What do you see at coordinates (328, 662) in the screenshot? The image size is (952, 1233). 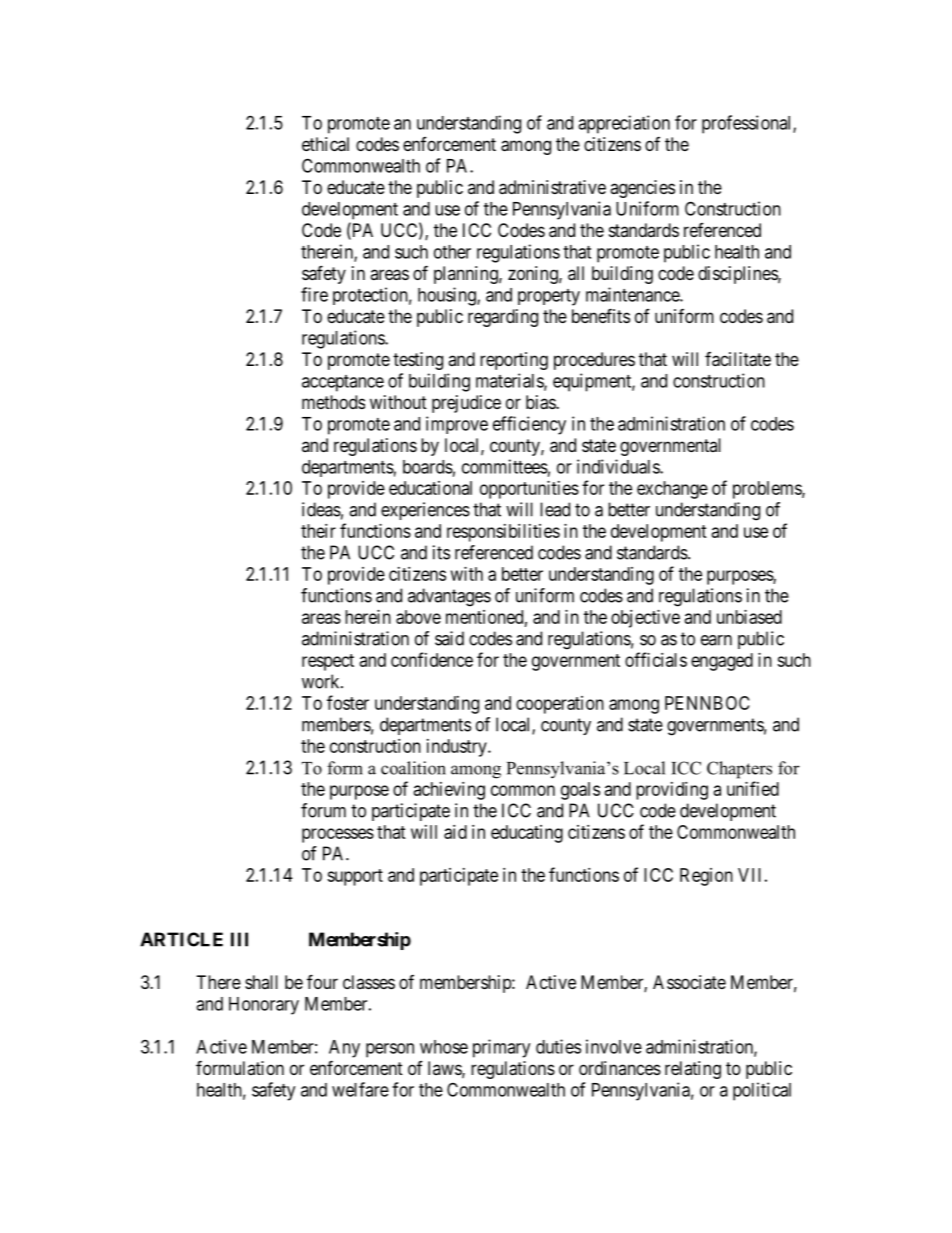 I see `respect` at bounding box center [328, 662].
